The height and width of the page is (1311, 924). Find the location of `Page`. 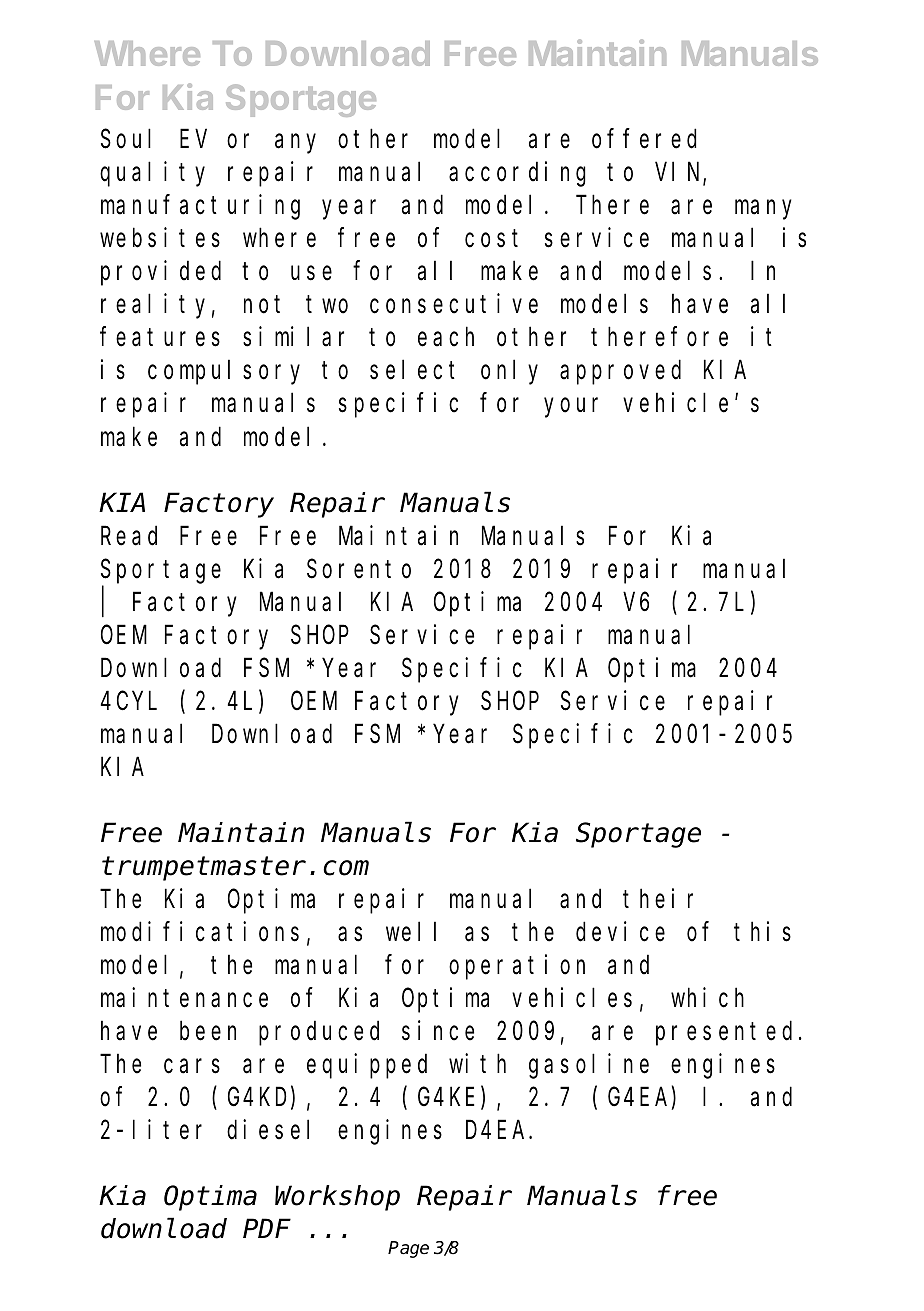

Page is located at coordinates (408, 1249).
